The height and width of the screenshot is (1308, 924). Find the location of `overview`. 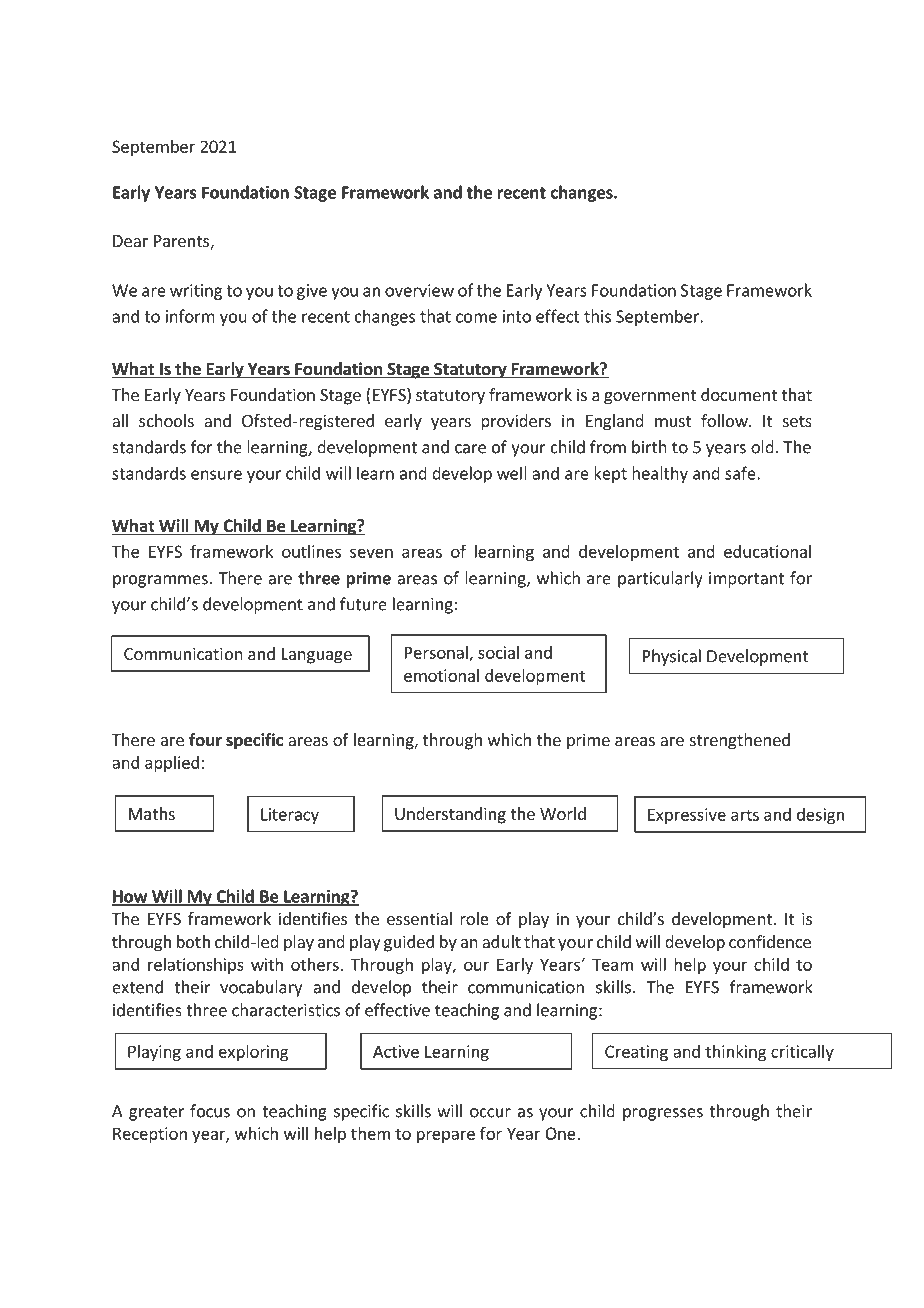

overview is located at coordinates (419, 290).
